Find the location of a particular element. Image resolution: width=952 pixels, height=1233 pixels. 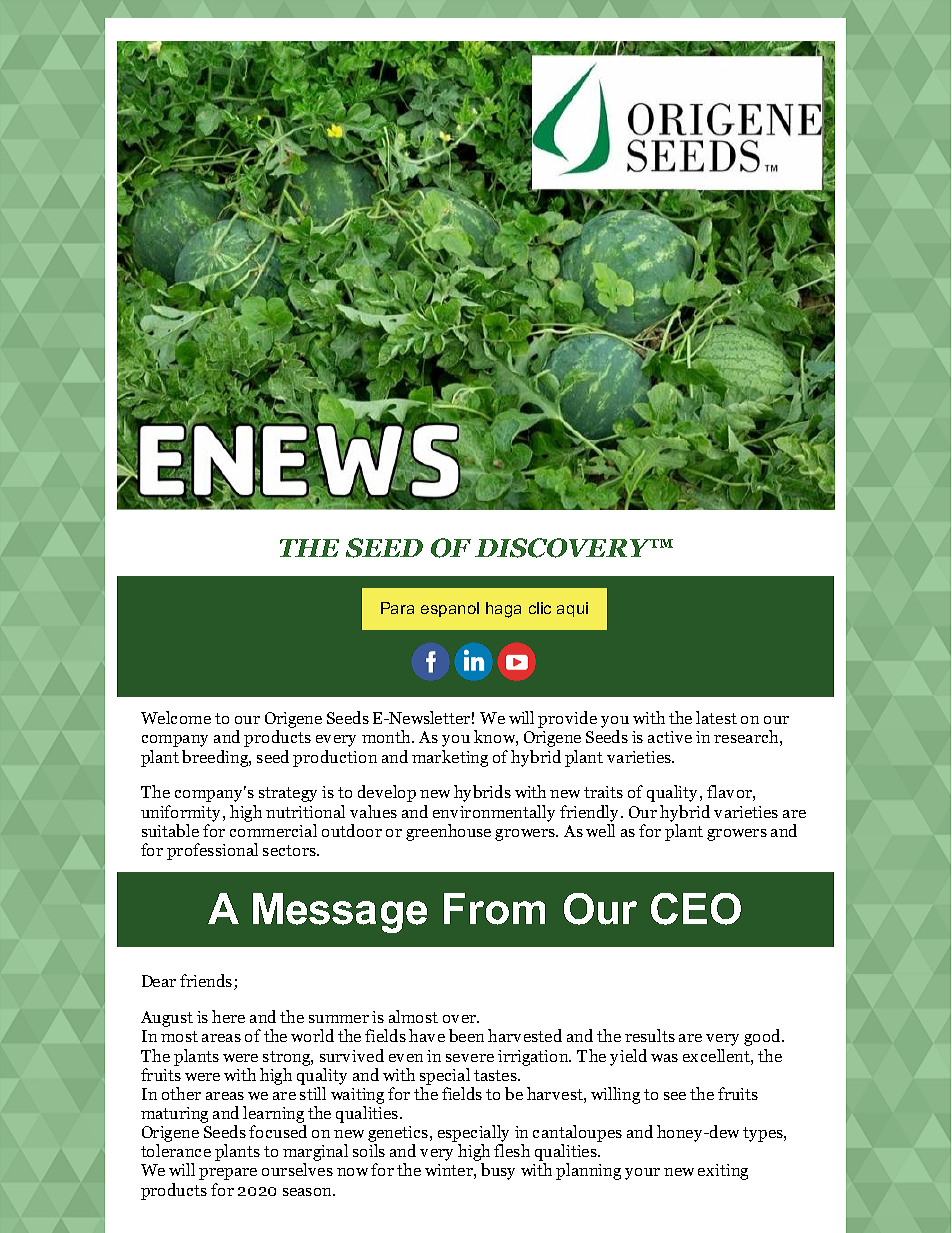

espanol is located at coordinates (450, 609).
